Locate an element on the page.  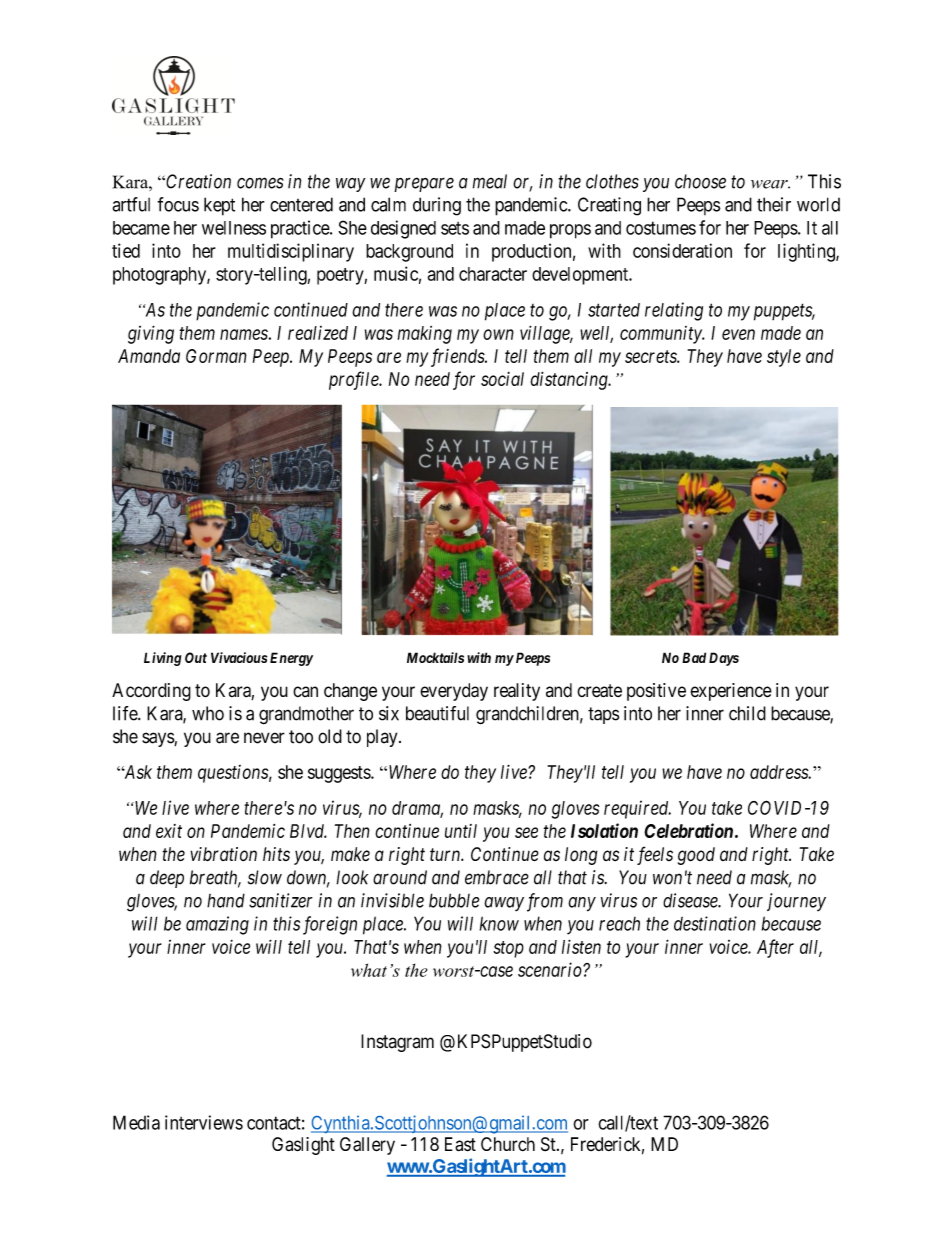
Days is located at coordinates (724, 659).
